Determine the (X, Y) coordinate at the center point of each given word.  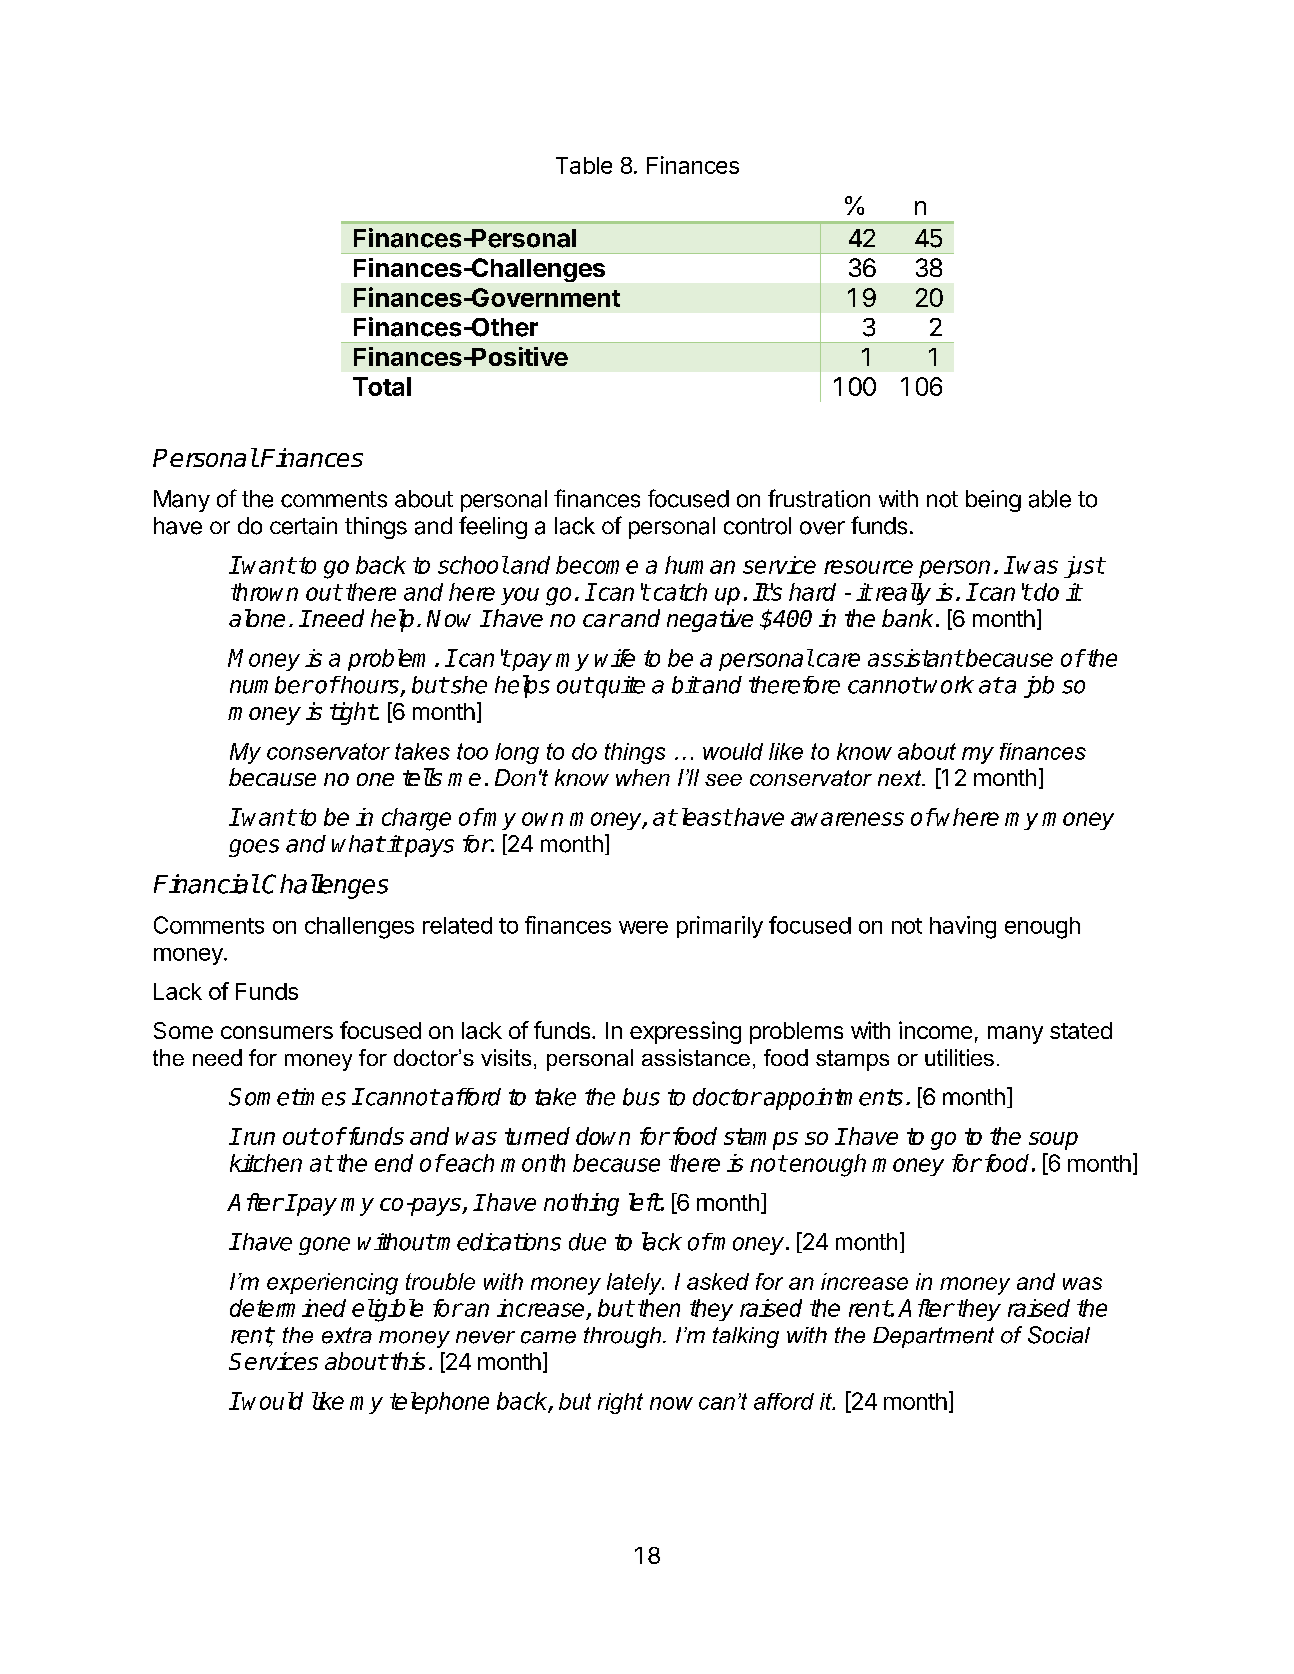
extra (347, 1335)
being (993, 501)
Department (933, 1337)
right (620, 1403)
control (757, 526)
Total (382, 386)
